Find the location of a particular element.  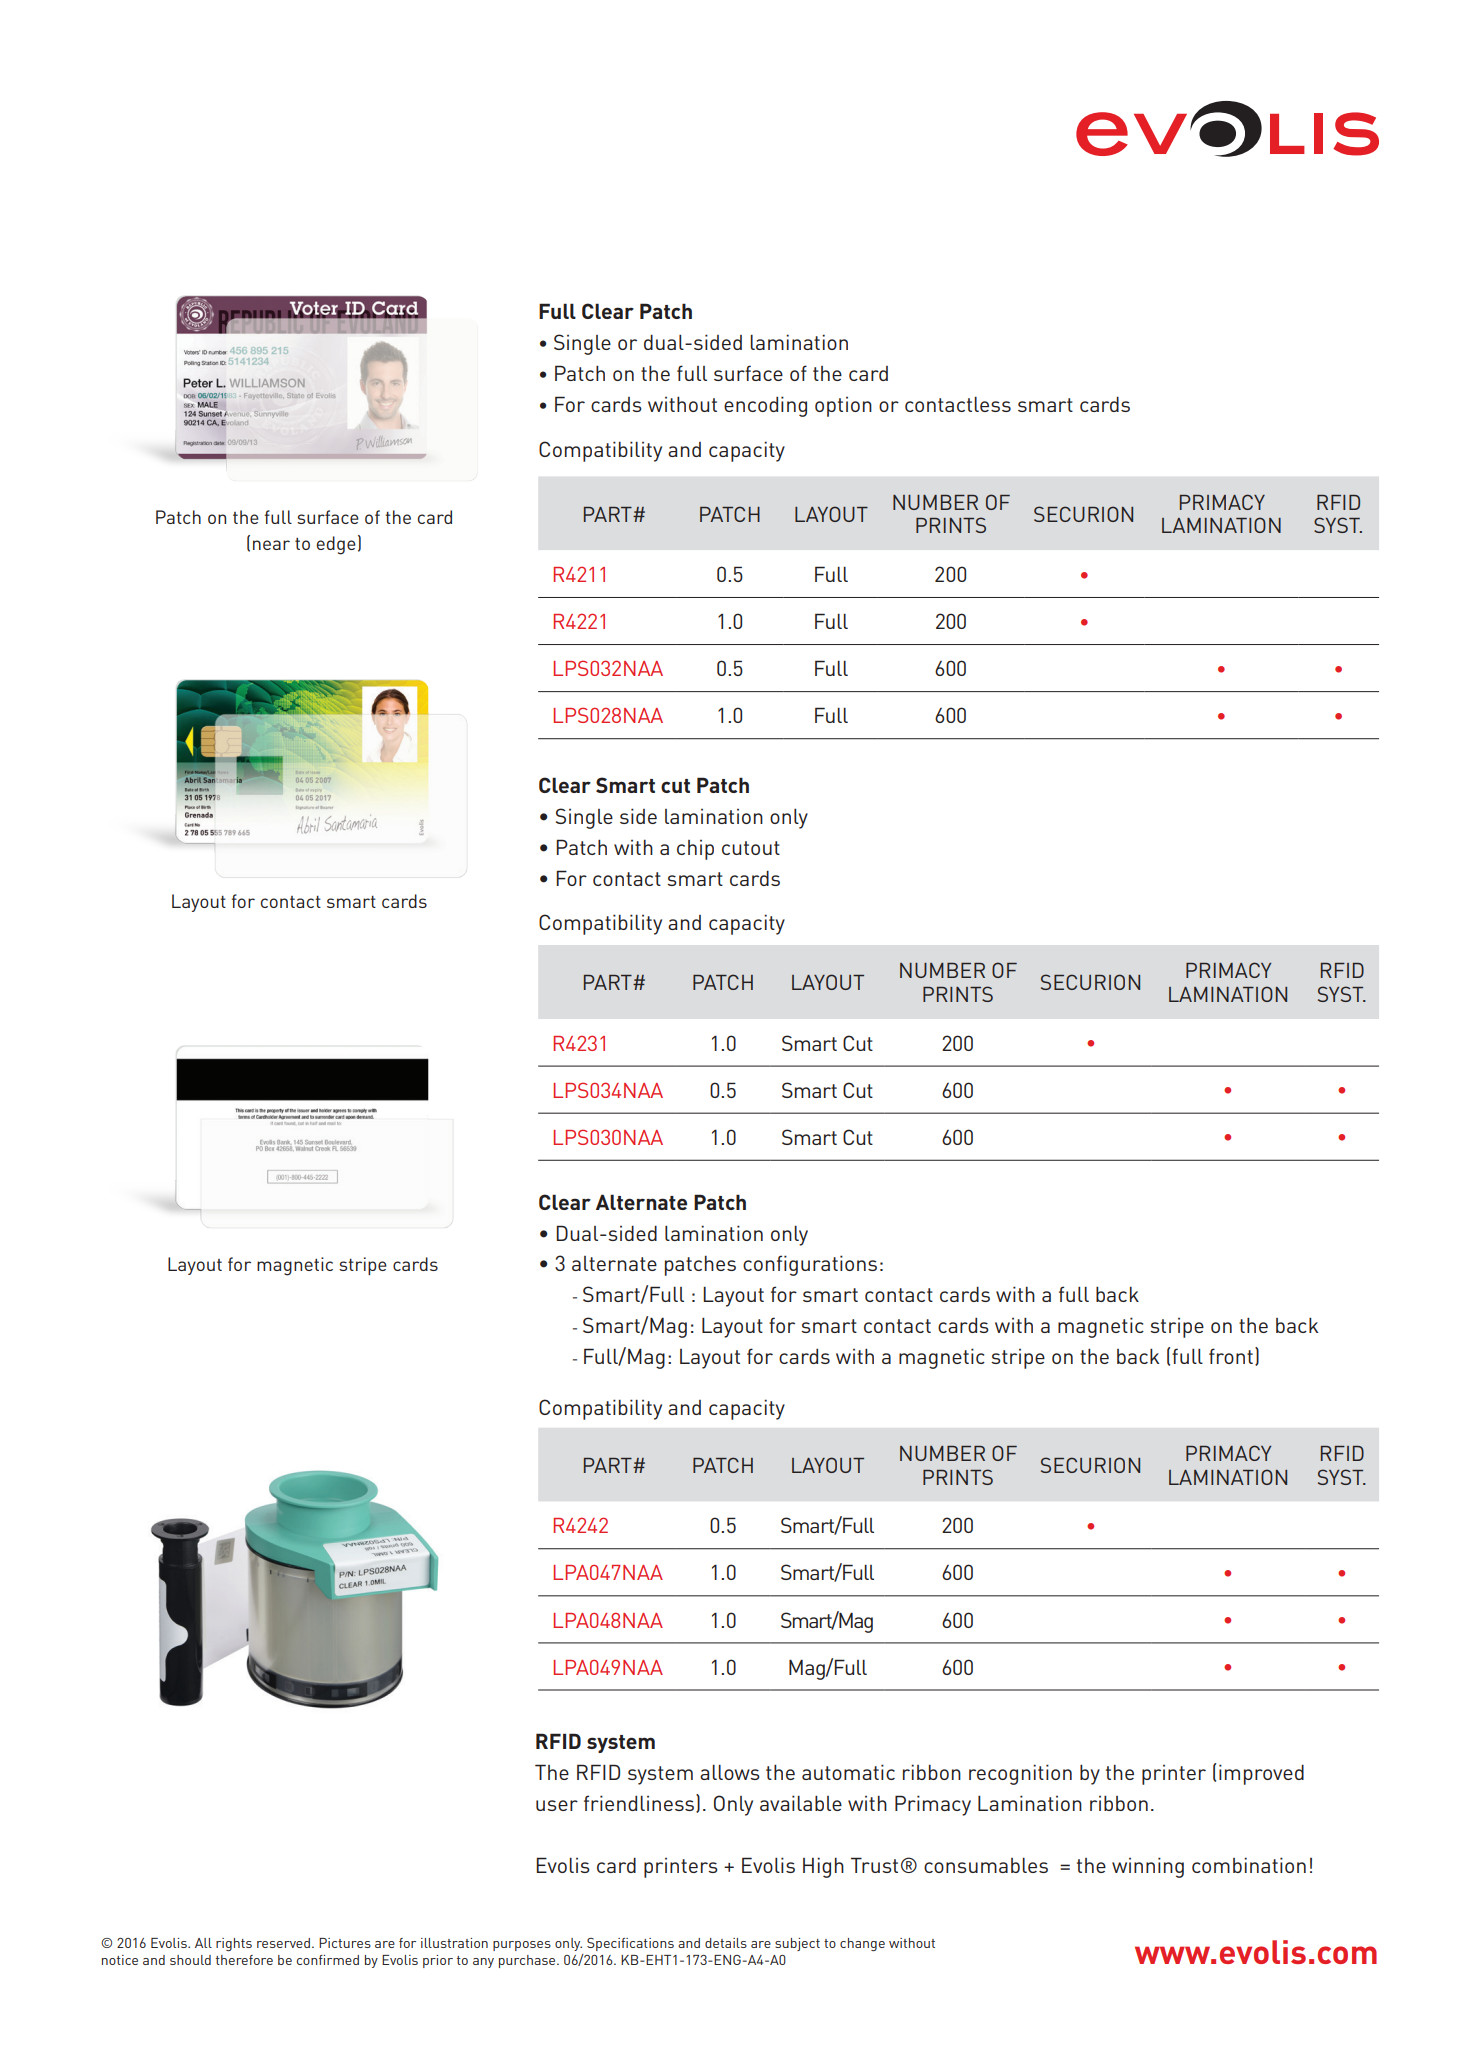

near is located at coordinates (271, 545).
